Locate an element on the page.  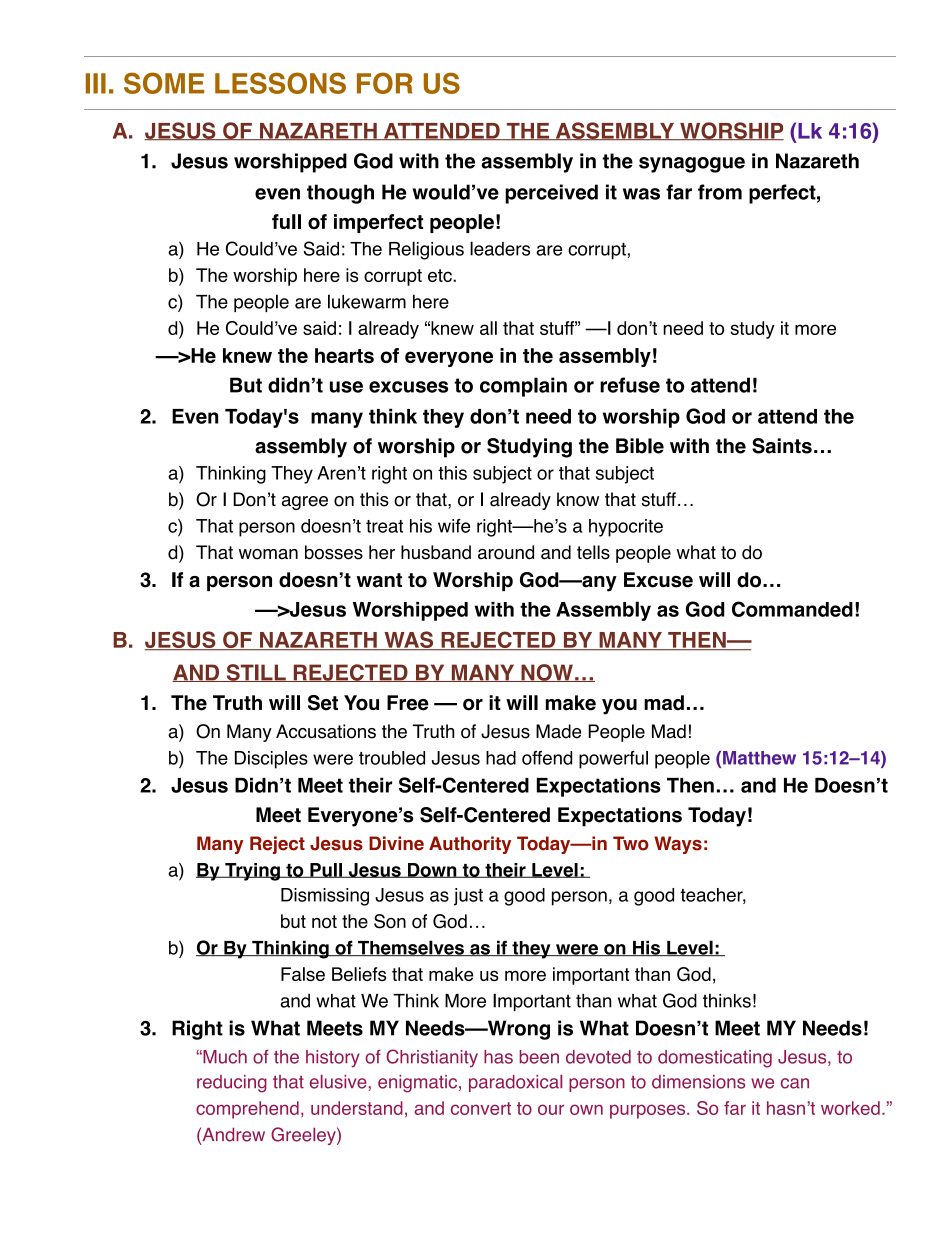
Disciples is located at coordinates (271, 760).
